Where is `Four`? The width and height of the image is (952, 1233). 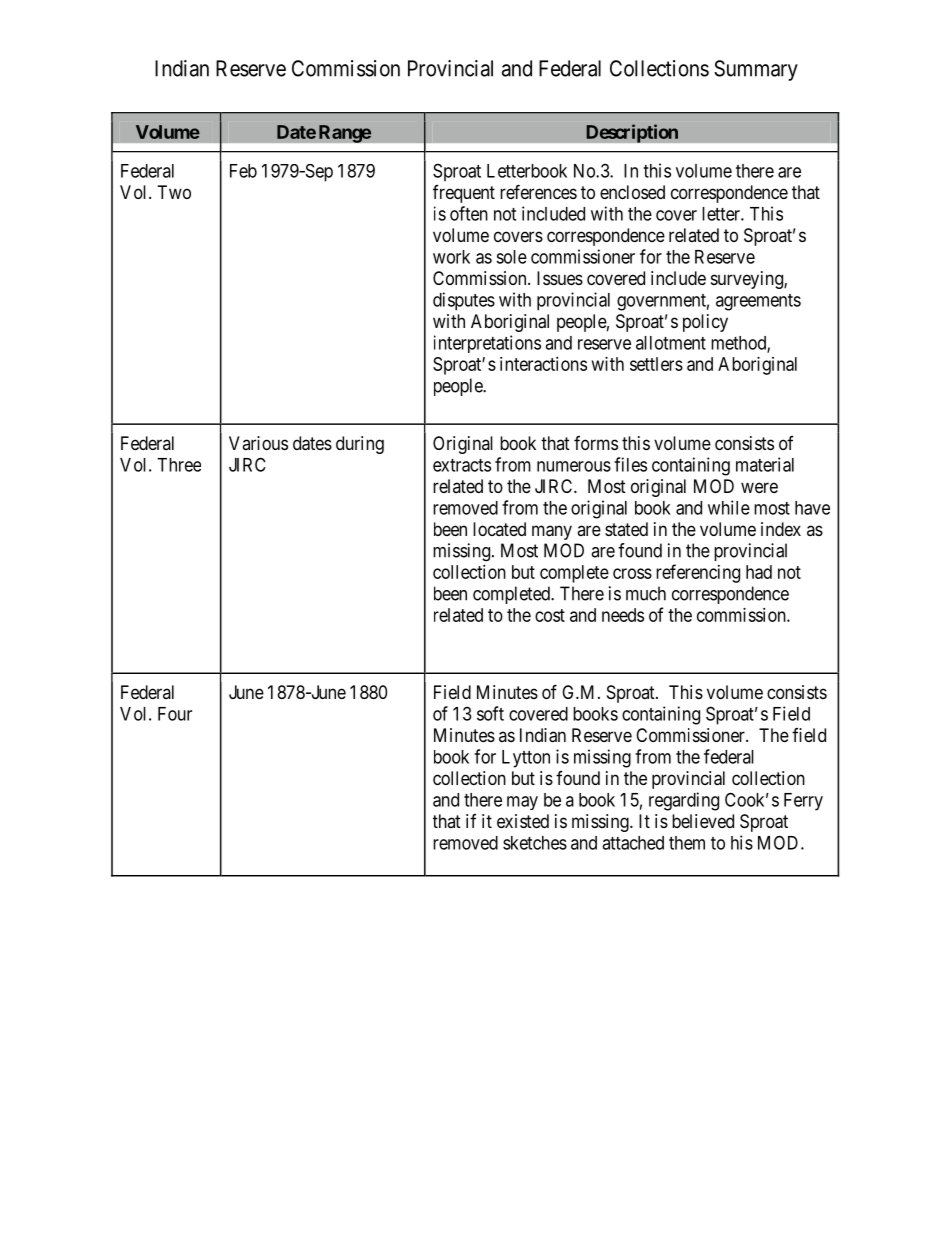
Four is located at coordinates (175, 714).
